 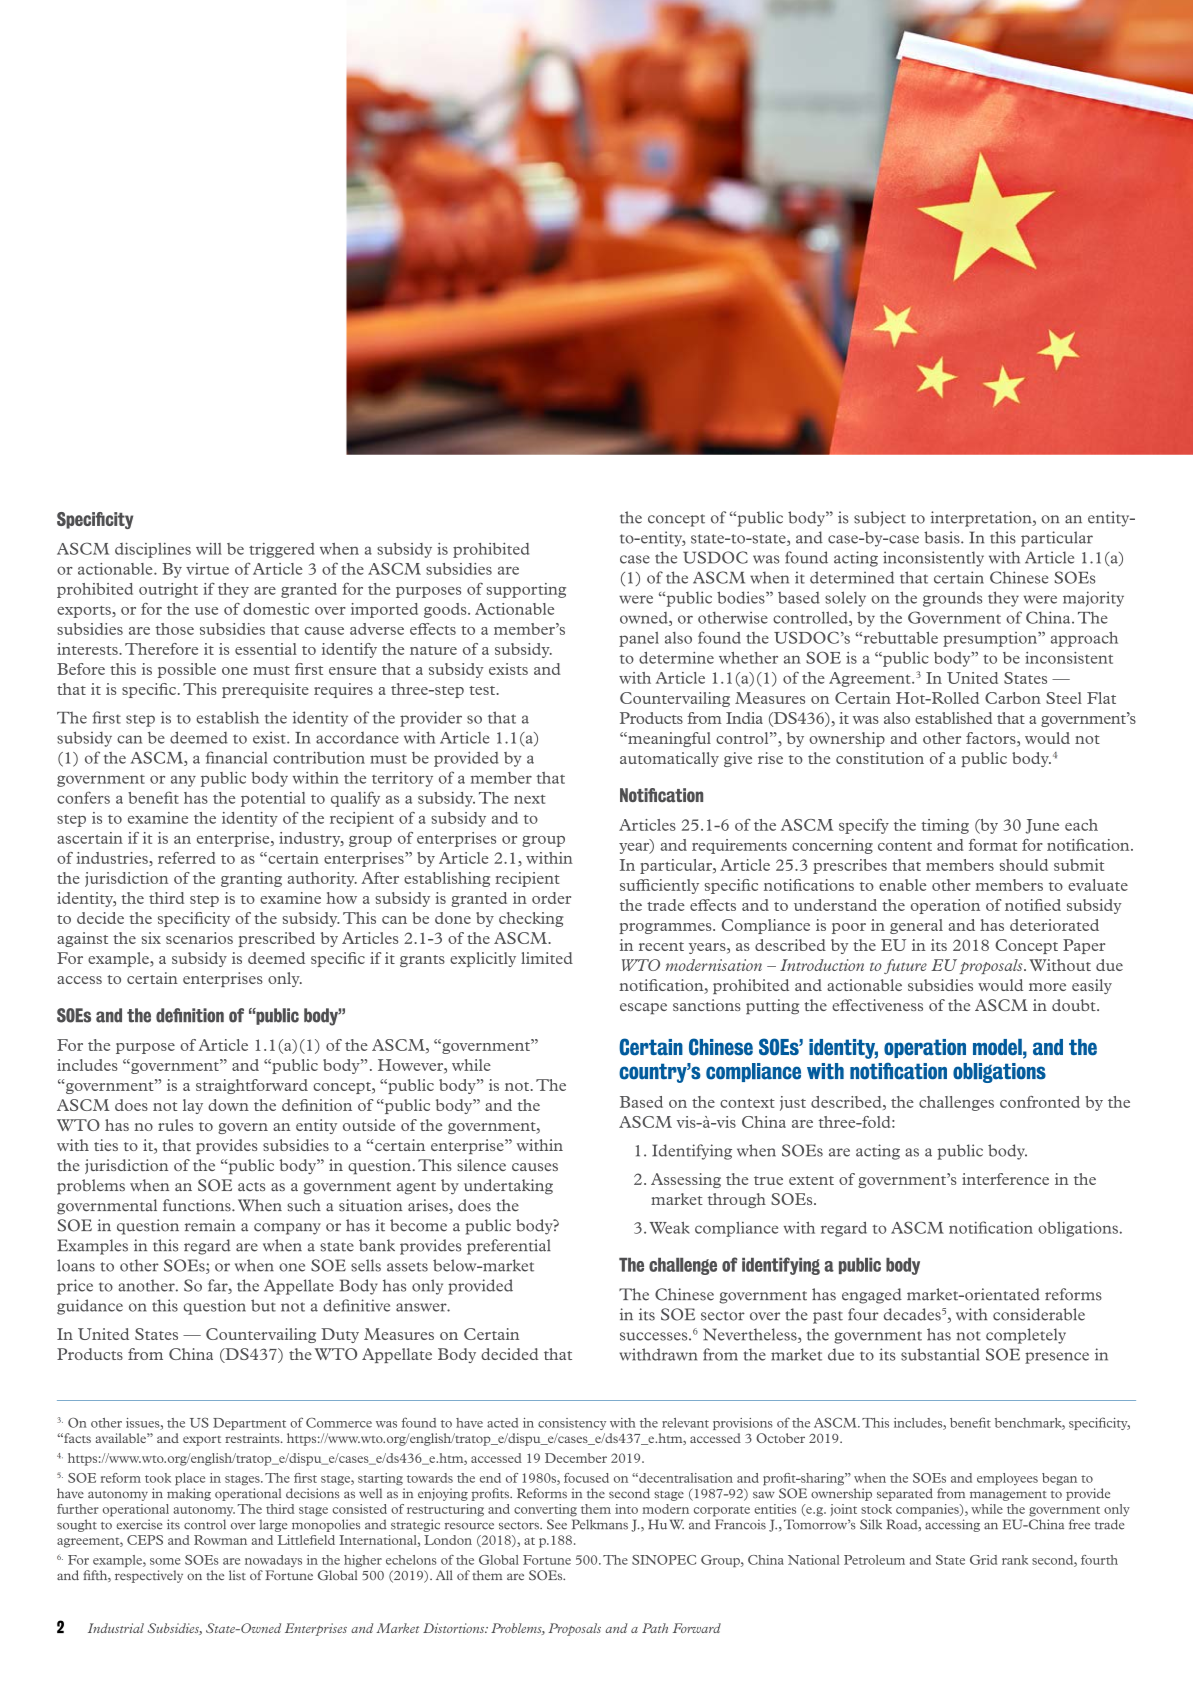 What do you see at coordinates (943, 537) in the image?
I see `basis` at bounding box center [943, 537].
